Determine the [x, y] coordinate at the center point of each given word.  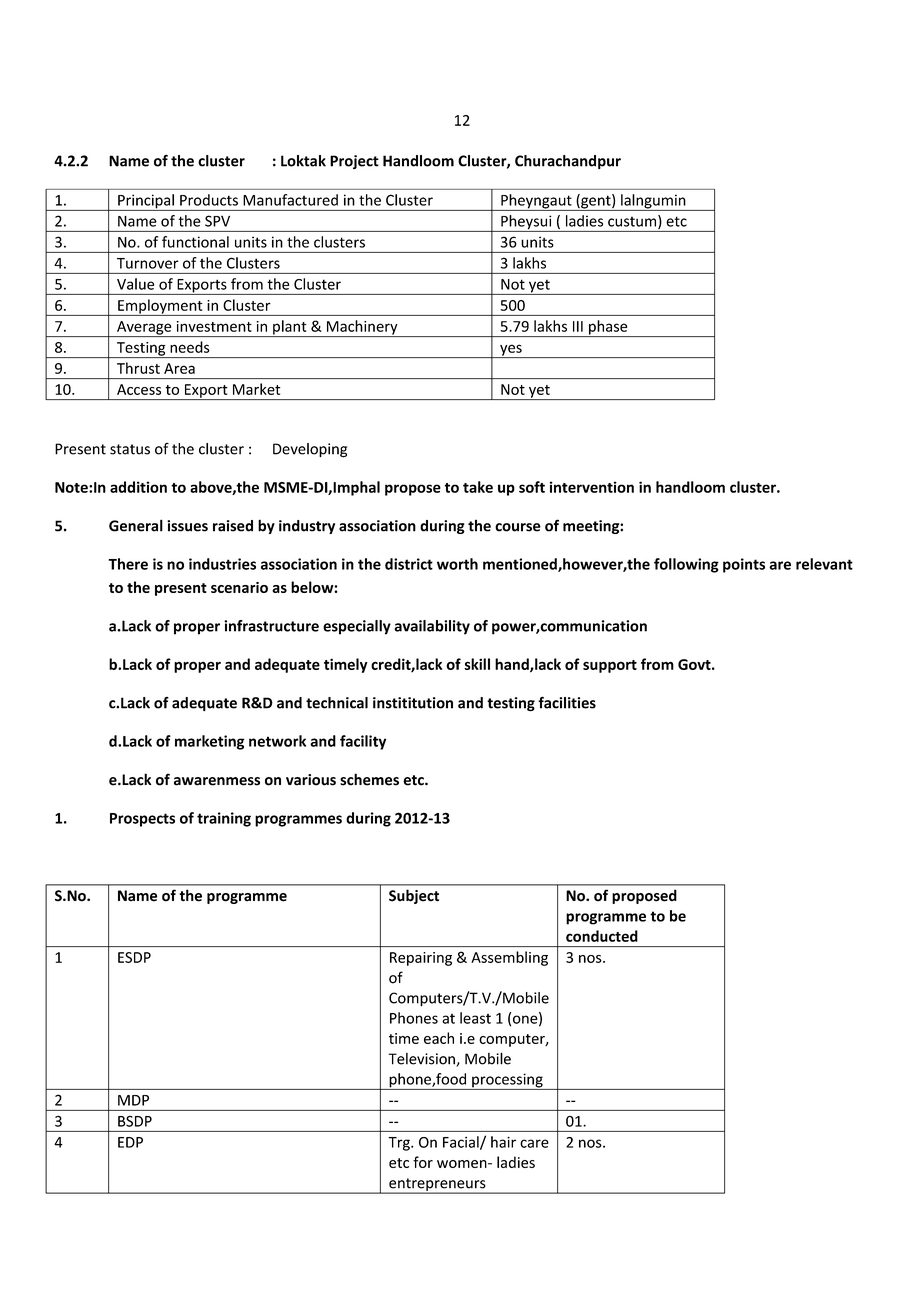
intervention [592, 487]
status [130, 449]
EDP [130, 1142]
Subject [414, 896]
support [610, 666]
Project [354, 162]
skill [477, 664]
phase [608, 328]
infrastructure [271, 626]
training [224, 819]
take [478, 487]
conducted [602, 936]
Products [209, 200]
